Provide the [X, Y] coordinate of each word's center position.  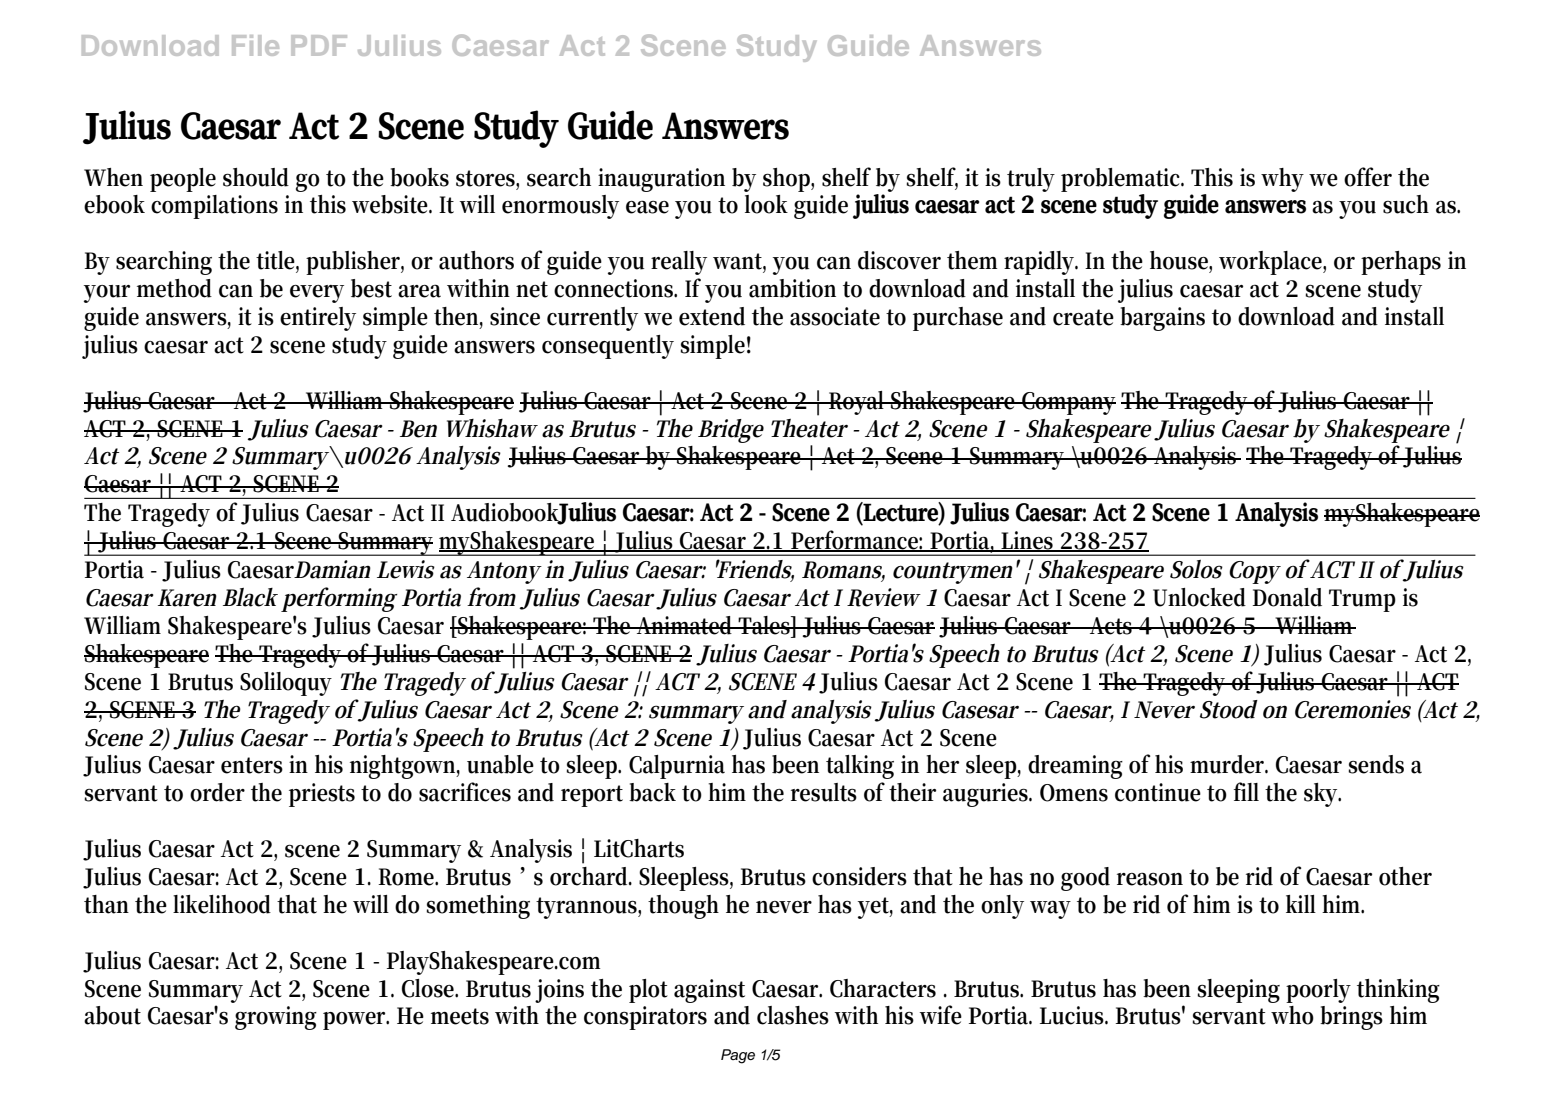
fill [1246, 791]
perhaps [1401, 263]
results [824, 792]
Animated [685, 625]
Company [1068, 403]
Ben [418, 429]
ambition [792, 288]
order [217, 792]
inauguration [661, 180]
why [1282, 180]
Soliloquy [286, 684]
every [317, 294]
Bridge [731, 431]
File [255, 45]
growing [276, 1018]
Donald [1287, 597]
